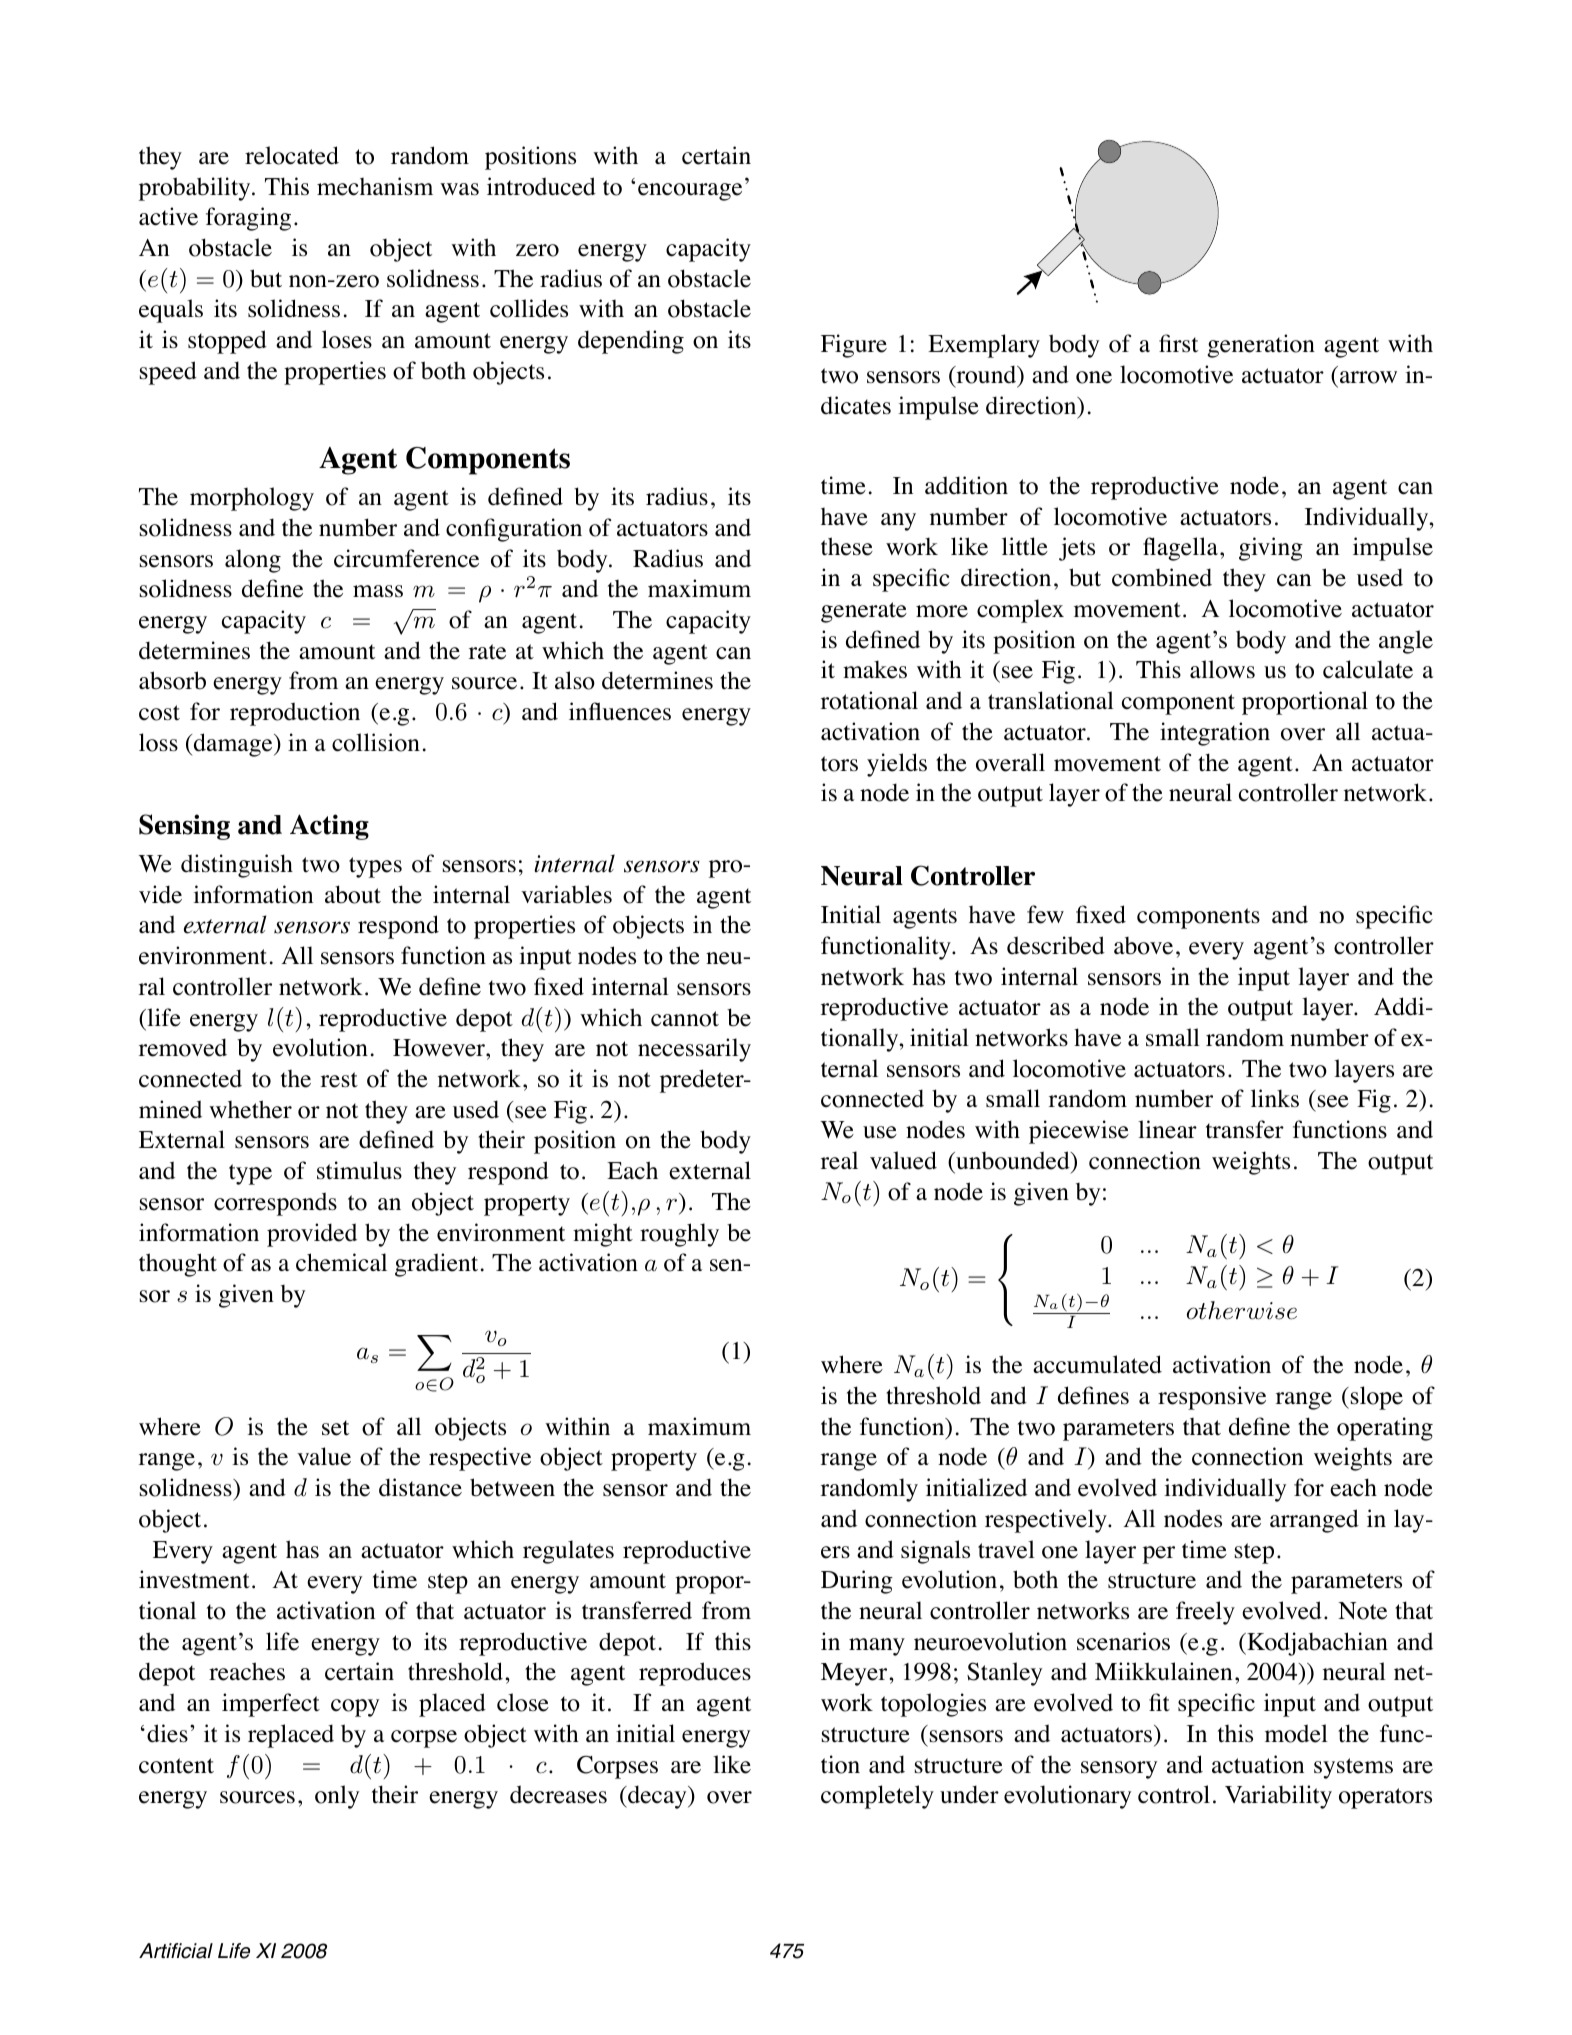  Describe the element at coordinates (875, 669) in the image. I see `makes` at that location.
